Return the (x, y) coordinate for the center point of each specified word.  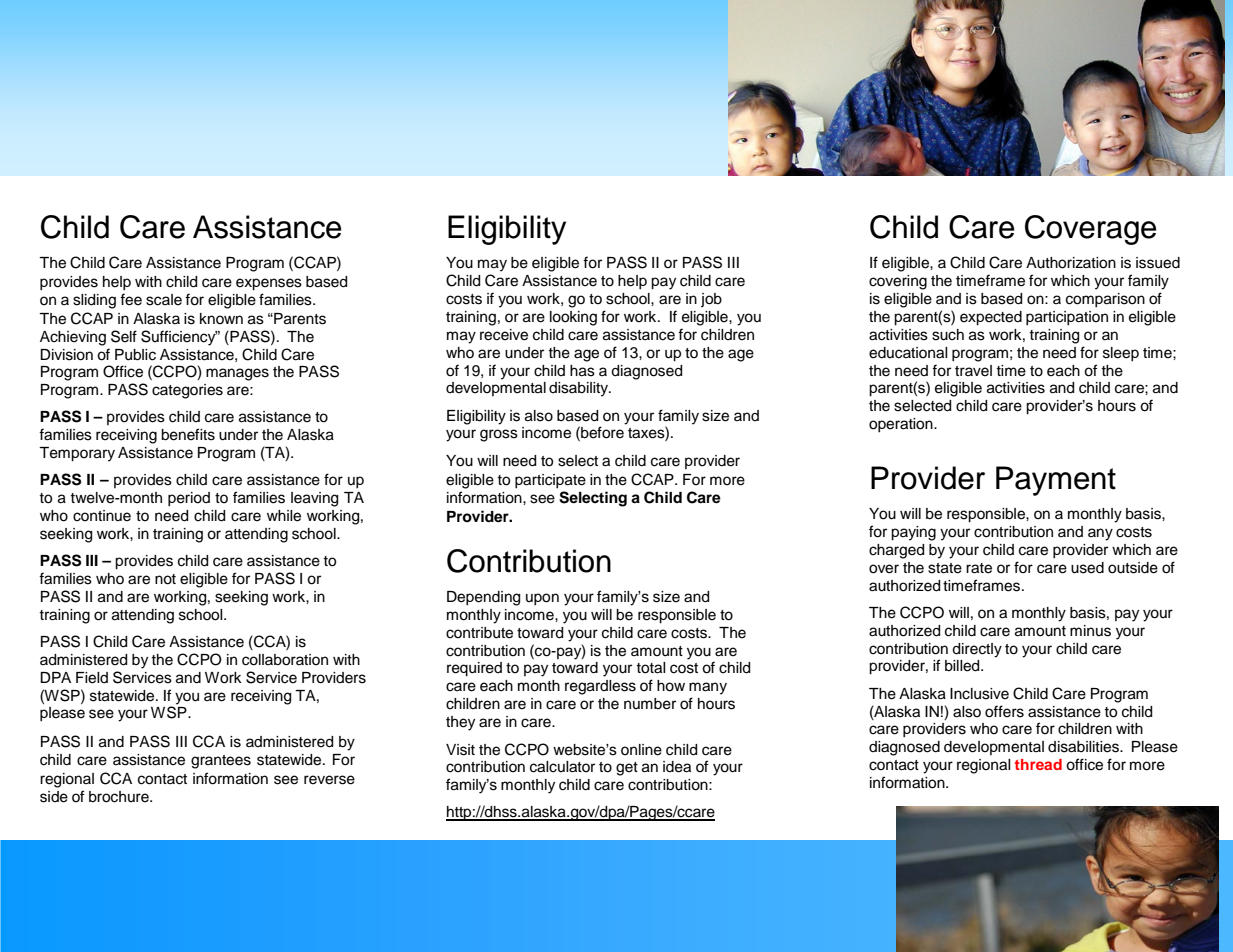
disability (579, 389)
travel (973, 371)
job (711, 300)
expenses (269, 284)
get (627, 769)
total (651, 668)
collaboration (285, 660)
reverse (329, 780)
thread (1038, 764)
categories (187, 391)
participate (550, 481)
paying (913, 533)
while (284, 516)
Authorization (1071, 263)
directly (977, 650)
